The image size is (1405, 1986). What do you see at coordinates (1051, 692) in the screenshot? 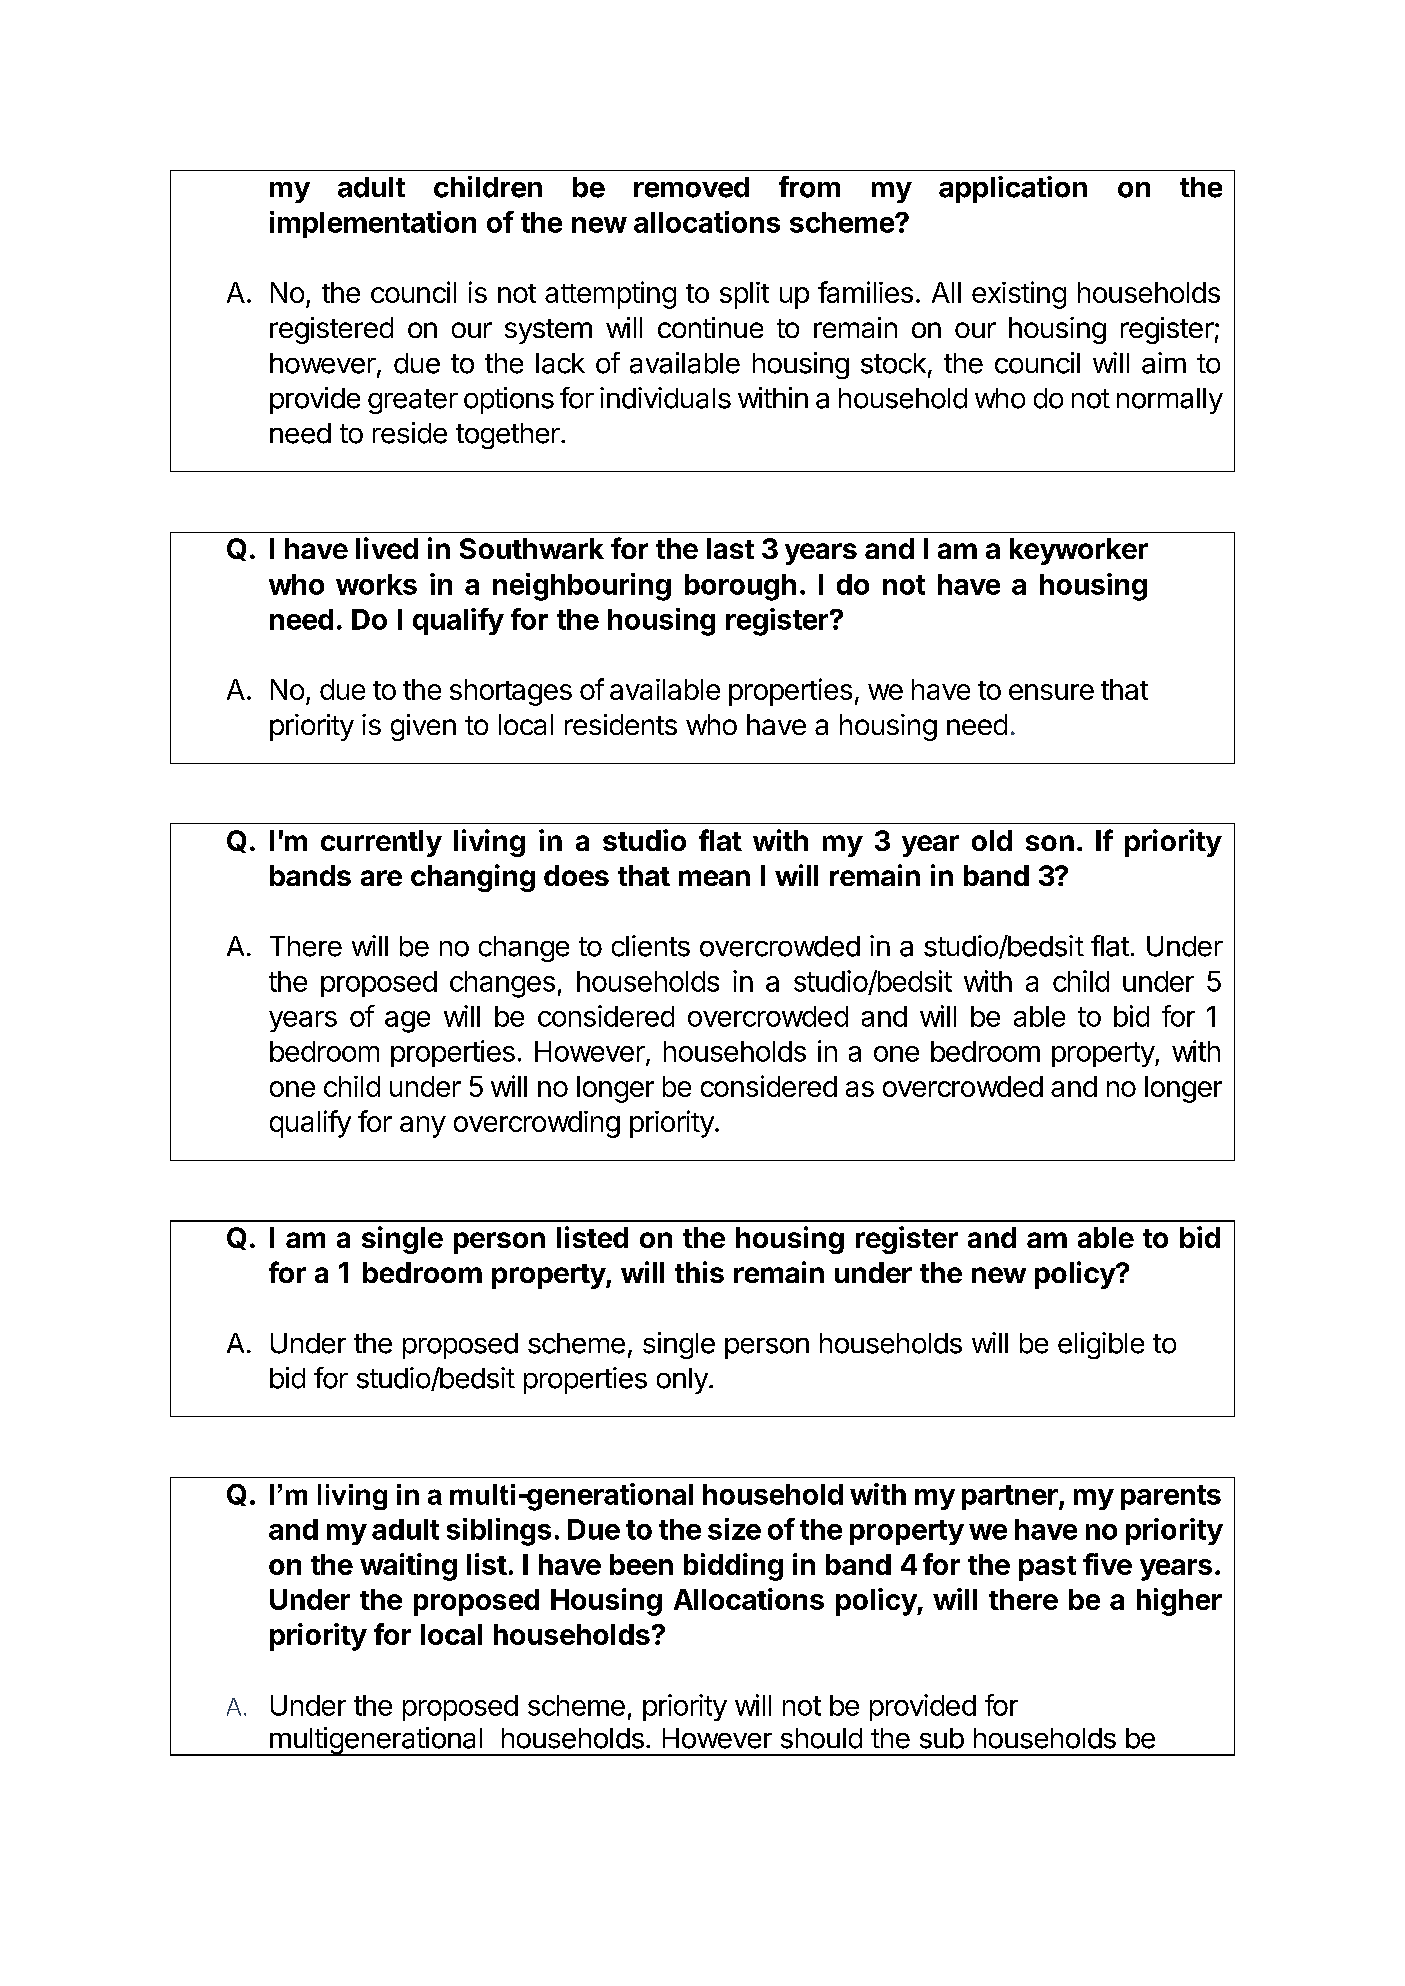
I see `ensure` at bounding box center [1051, 692].
